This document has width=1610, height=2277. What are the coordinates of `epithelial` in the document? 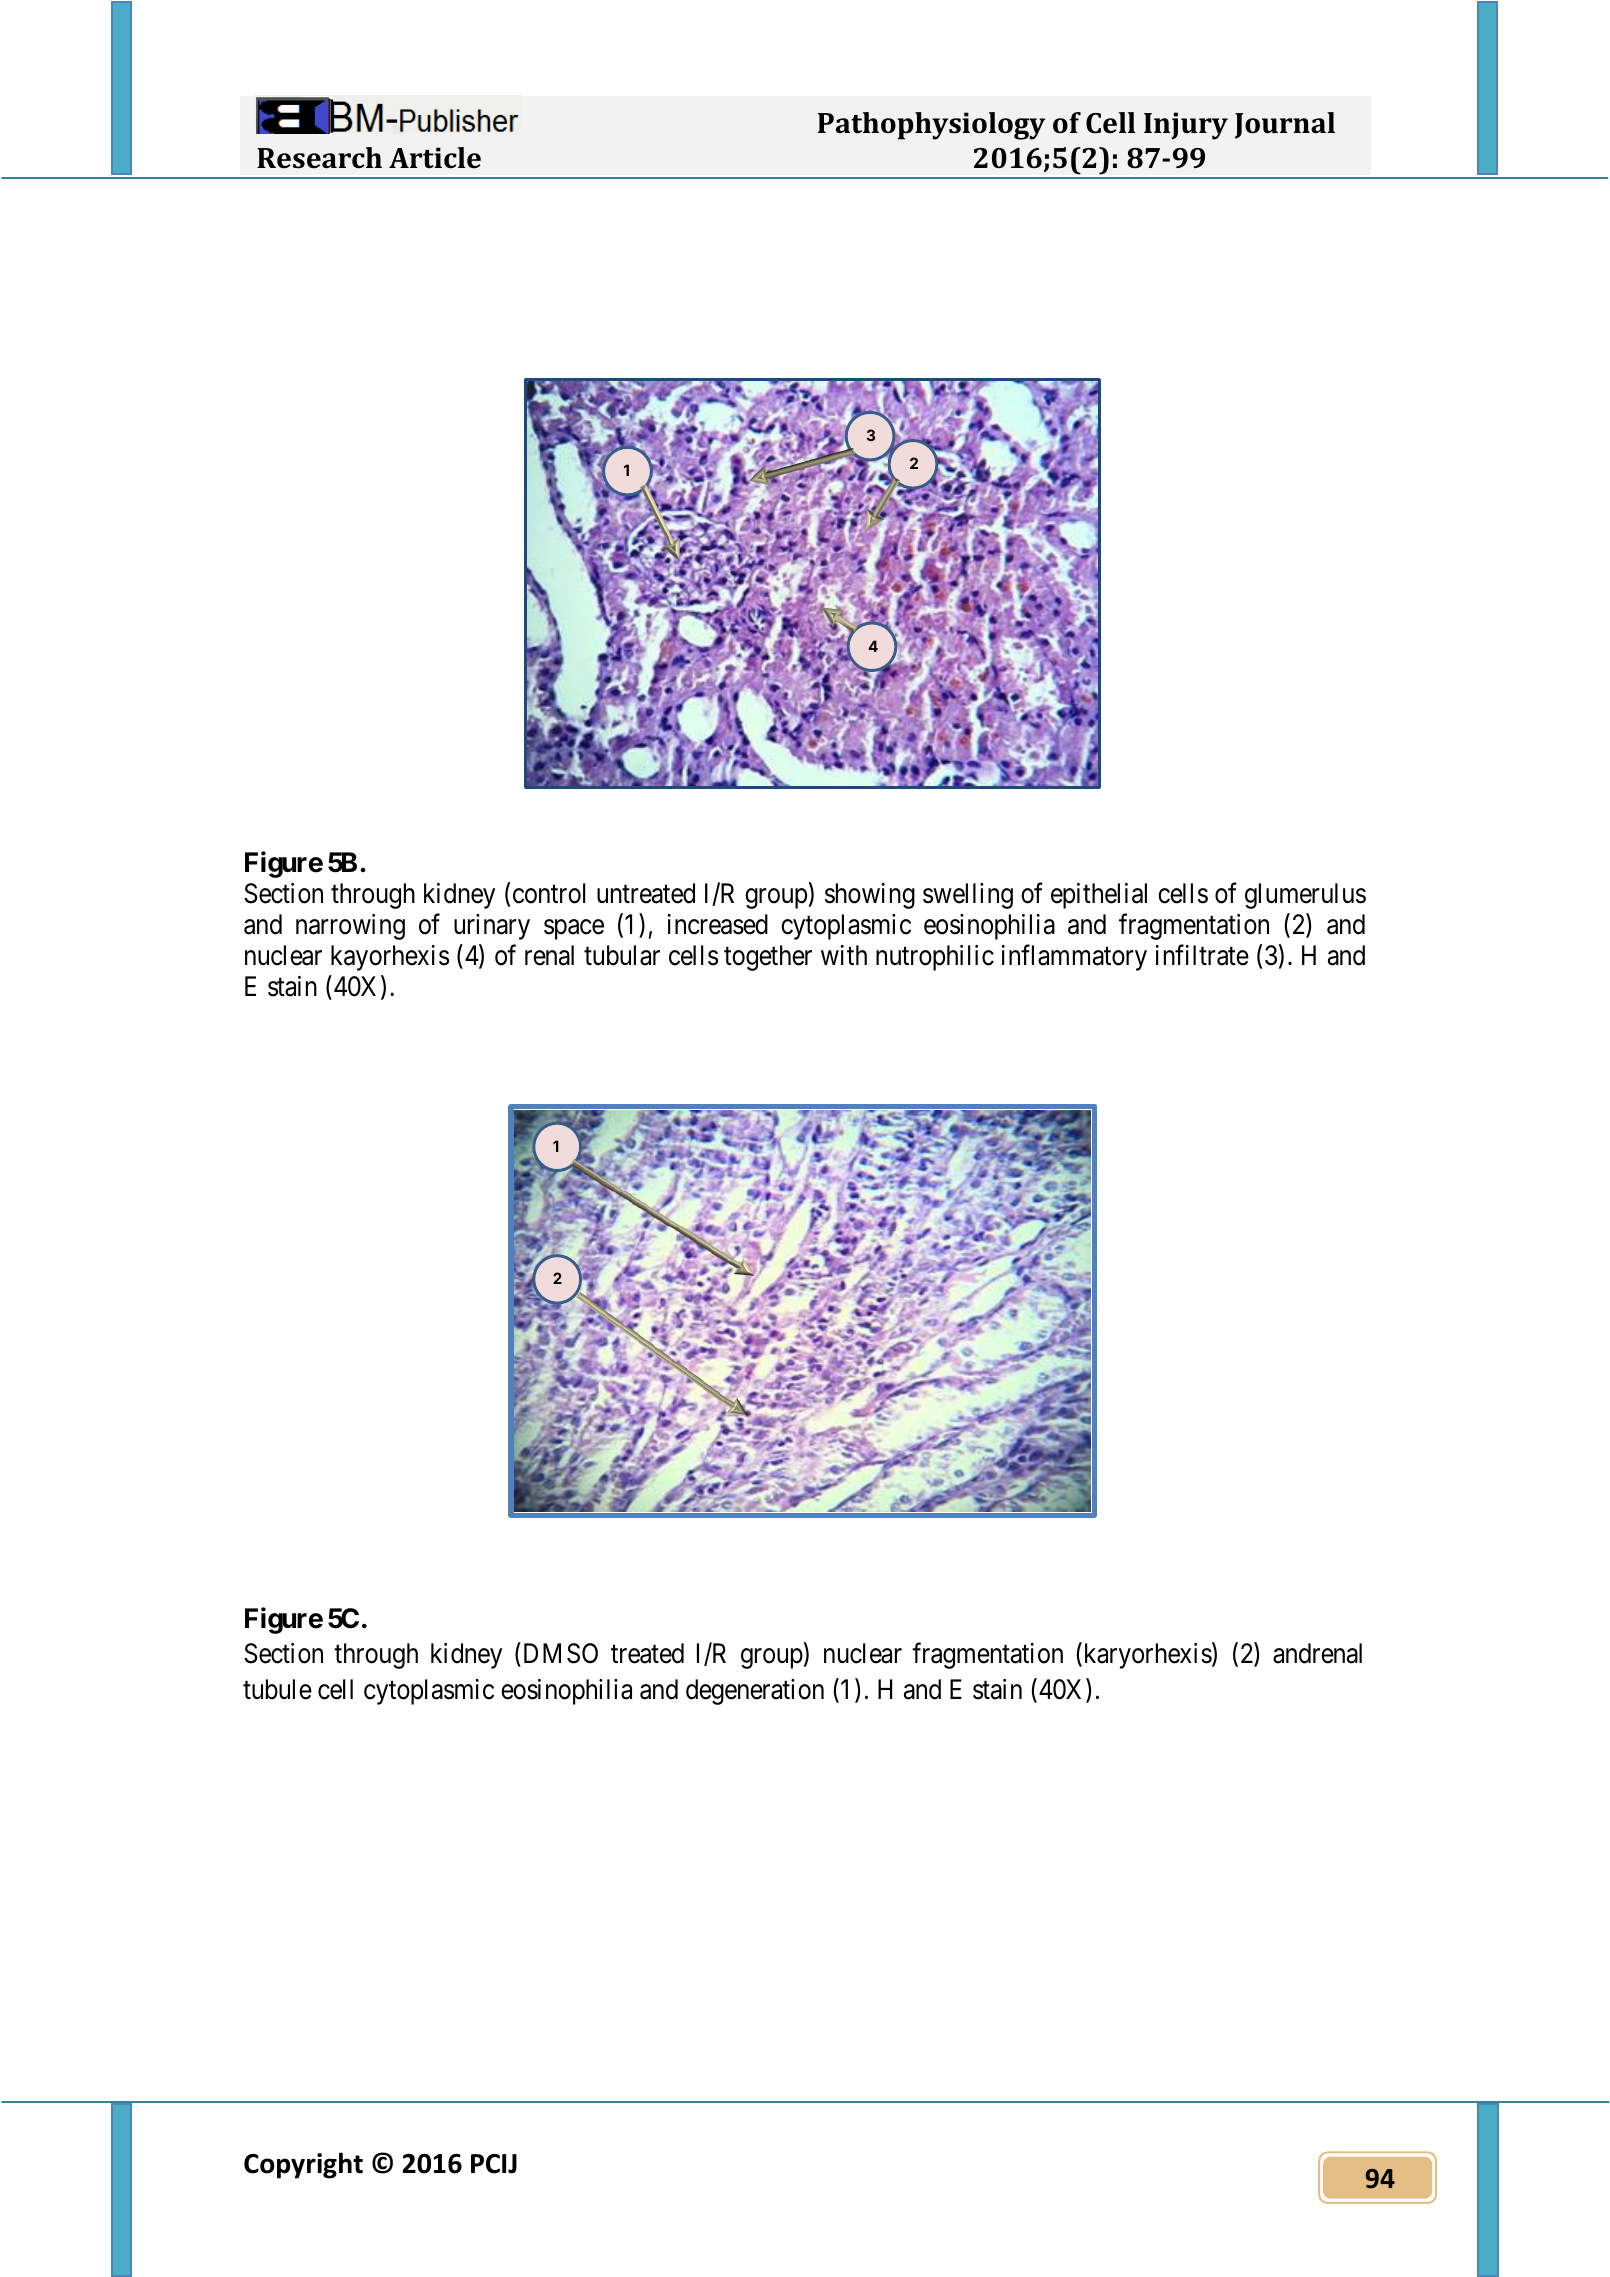 It's located at (1099, 896).
